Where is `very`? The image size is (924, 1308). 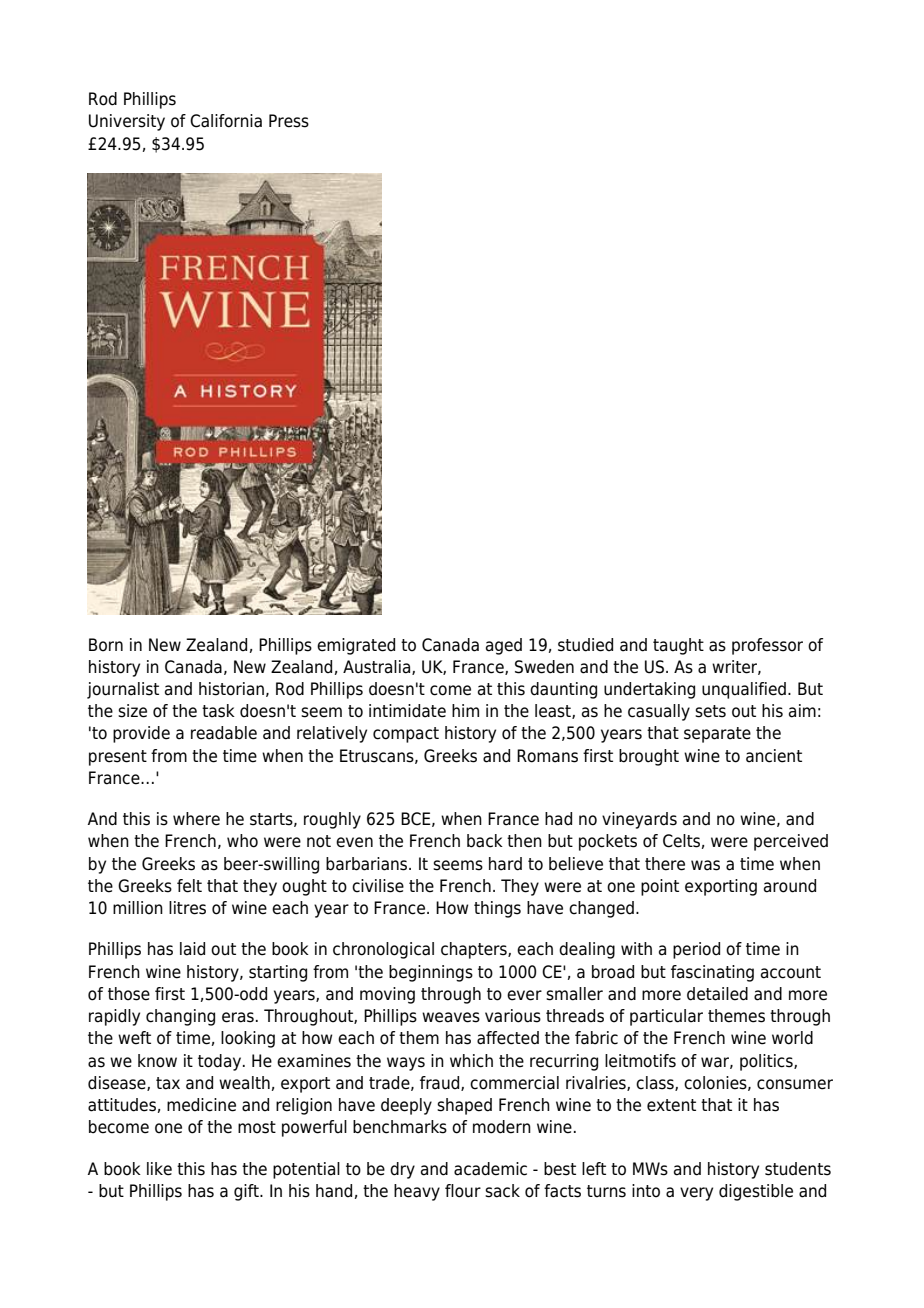 very is located at coordinates (696, 1194).
